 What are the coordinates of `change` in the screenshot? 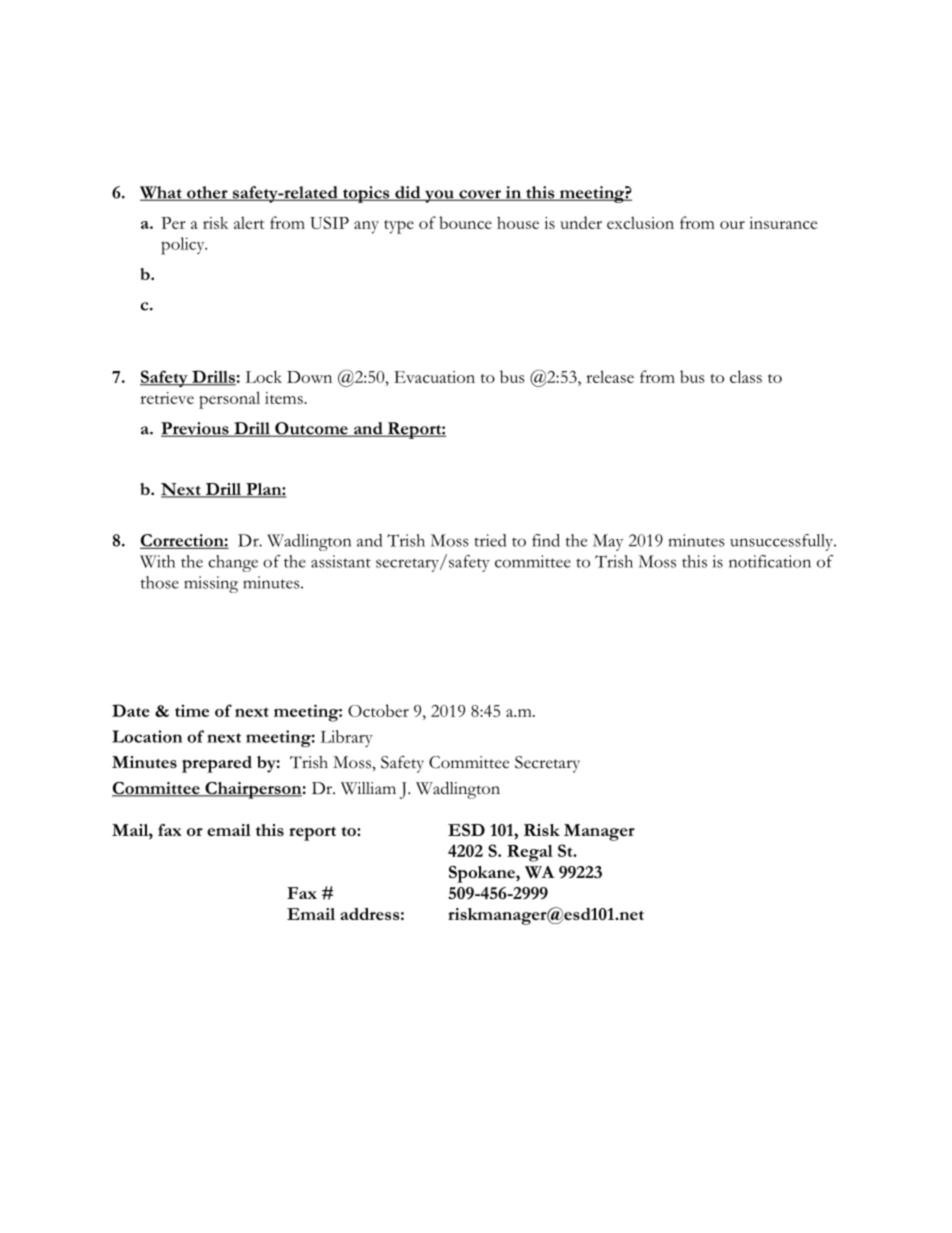 It's located at (233, 563).
